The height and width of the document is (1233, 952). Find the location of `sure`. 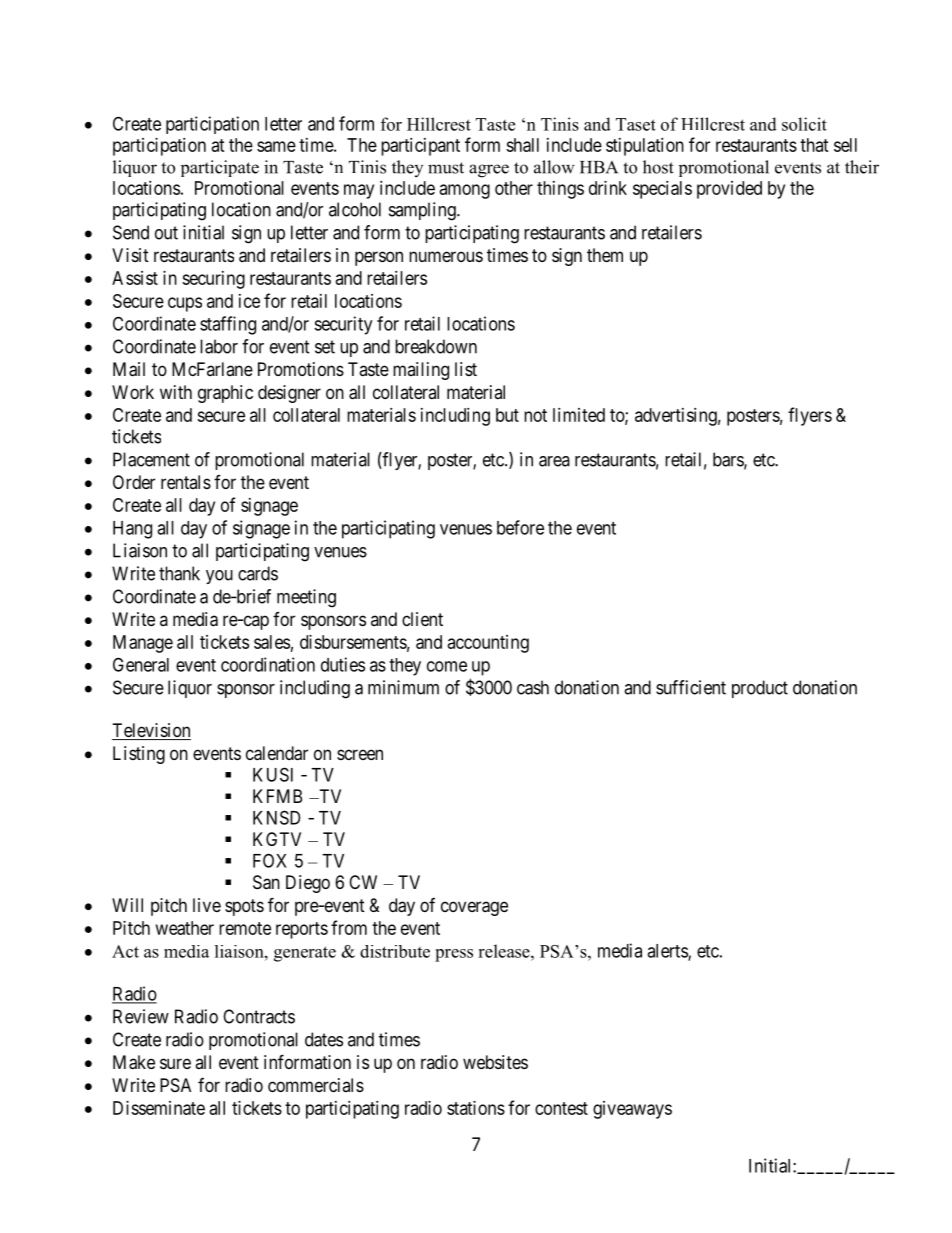

sure is located at coordinates (175, 1063).
